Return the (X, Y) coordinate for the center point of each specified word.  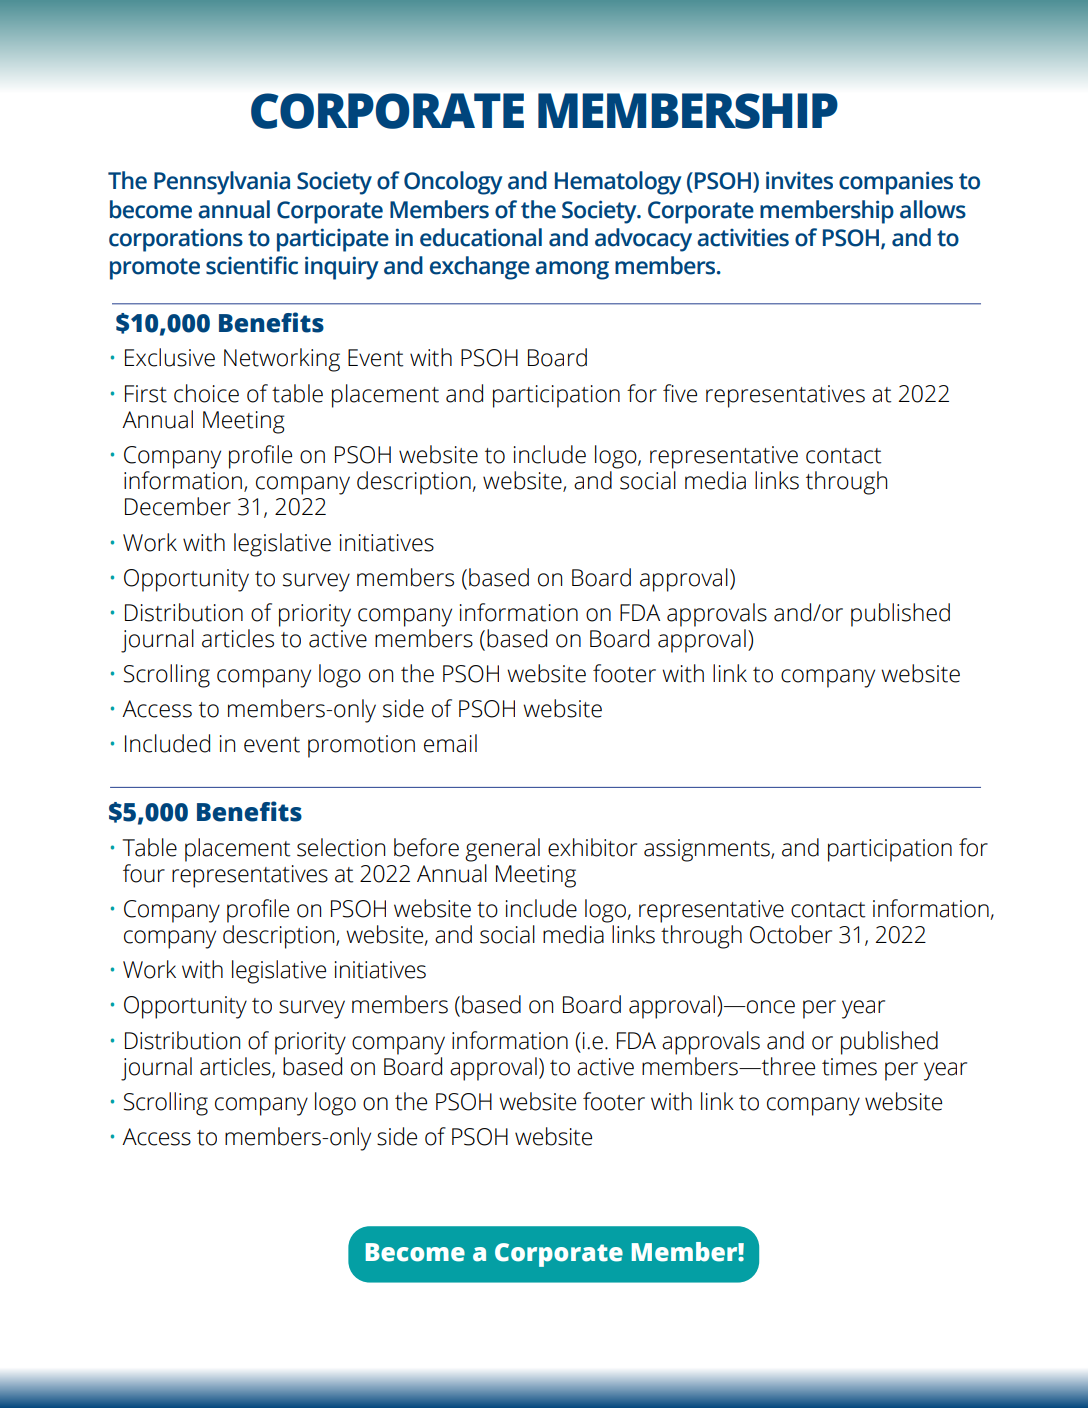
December (178, 506)
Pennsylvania (222, 183)
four (144, 873)
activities (743, 237)
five (680, 393)
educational (481, 237)
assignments (708, 850)
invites (799, 180)
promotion (361, 746)
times (849, 1067)
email (450, 743)
